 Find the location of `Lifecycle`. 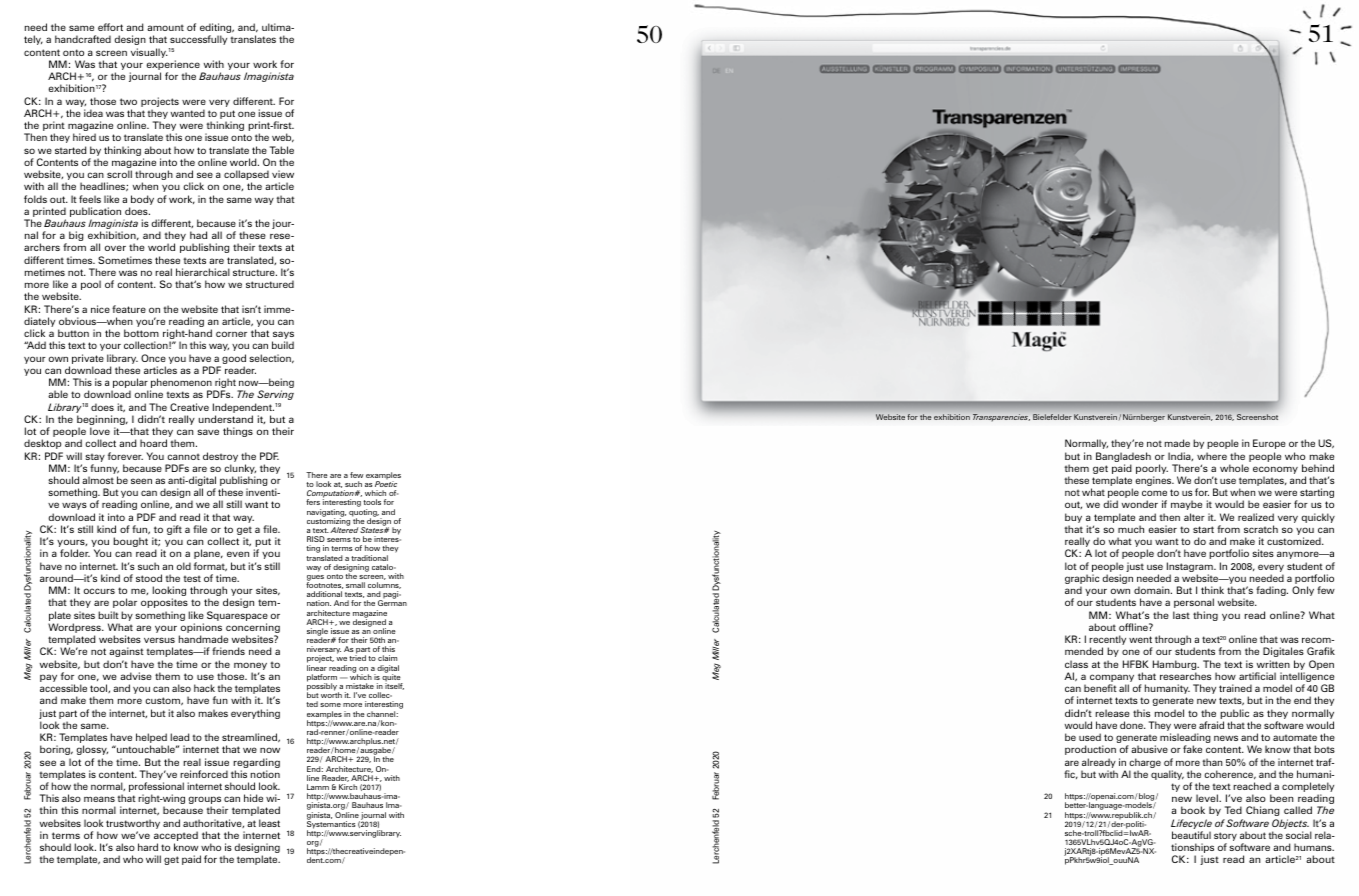

Lifecycle is located at coordinates (1191, 825).
